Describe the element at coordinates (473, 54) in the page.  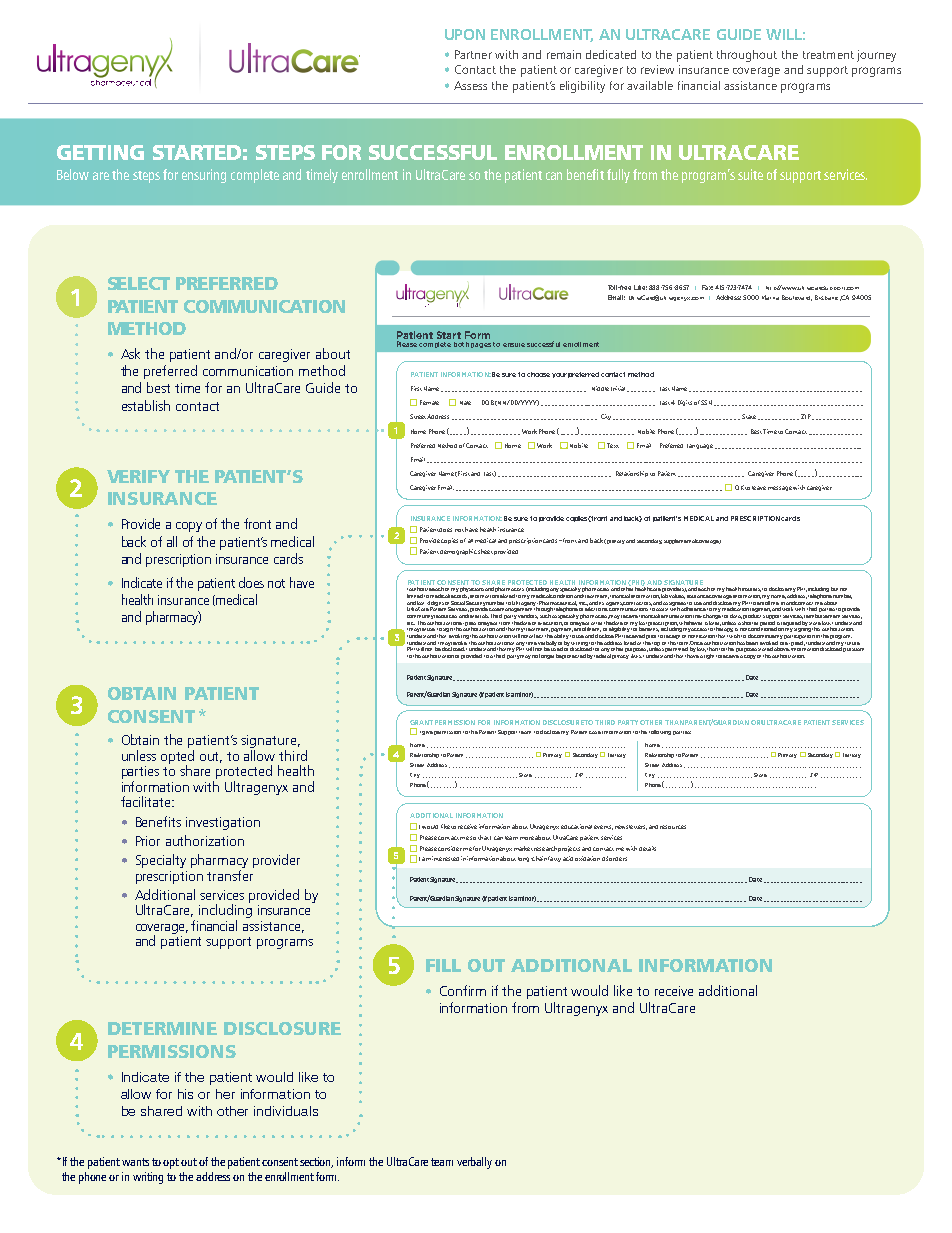
I see `Partner` at that location.
